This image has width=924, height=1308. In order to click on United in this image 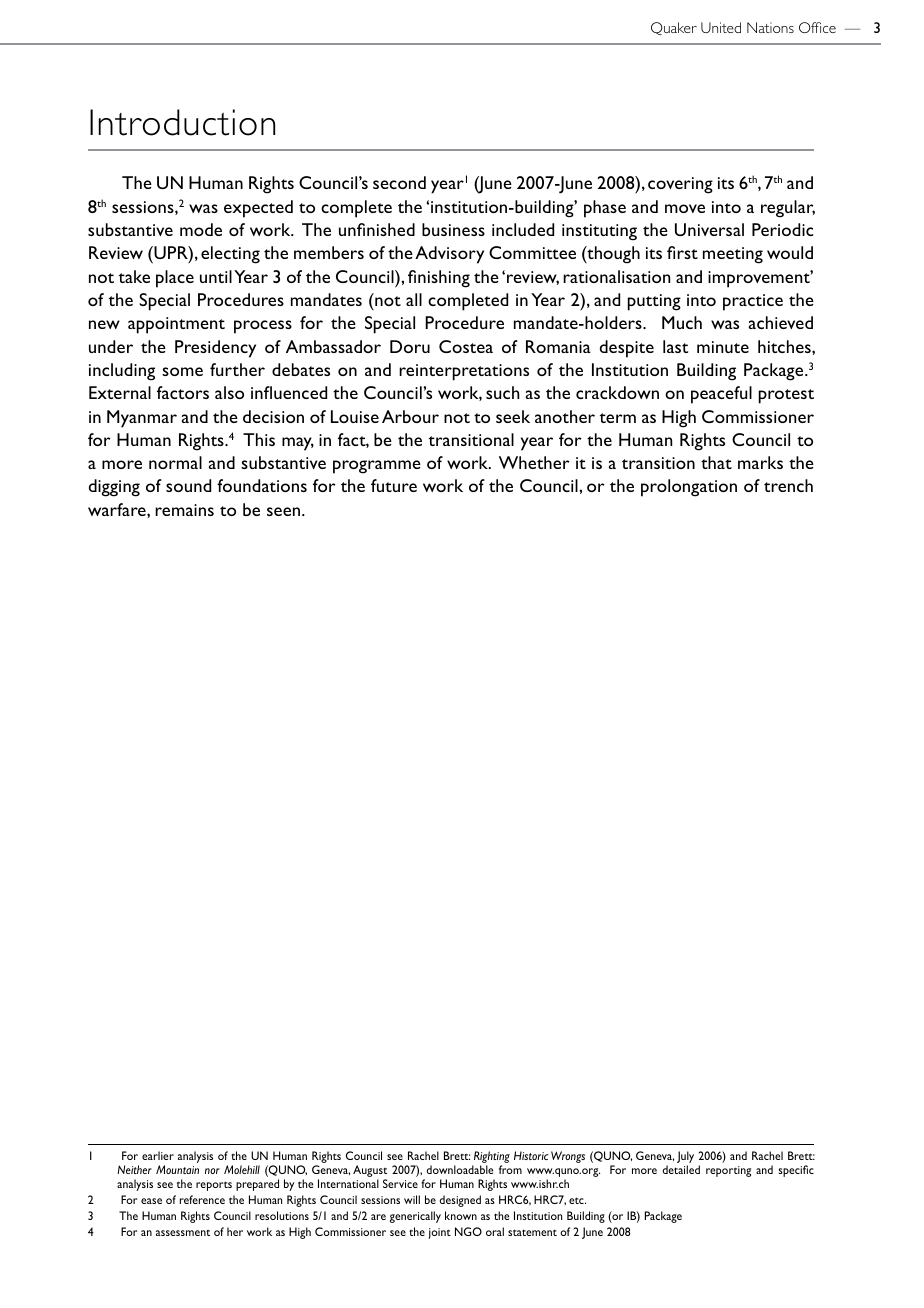, I will do `click(721, 27)`.
